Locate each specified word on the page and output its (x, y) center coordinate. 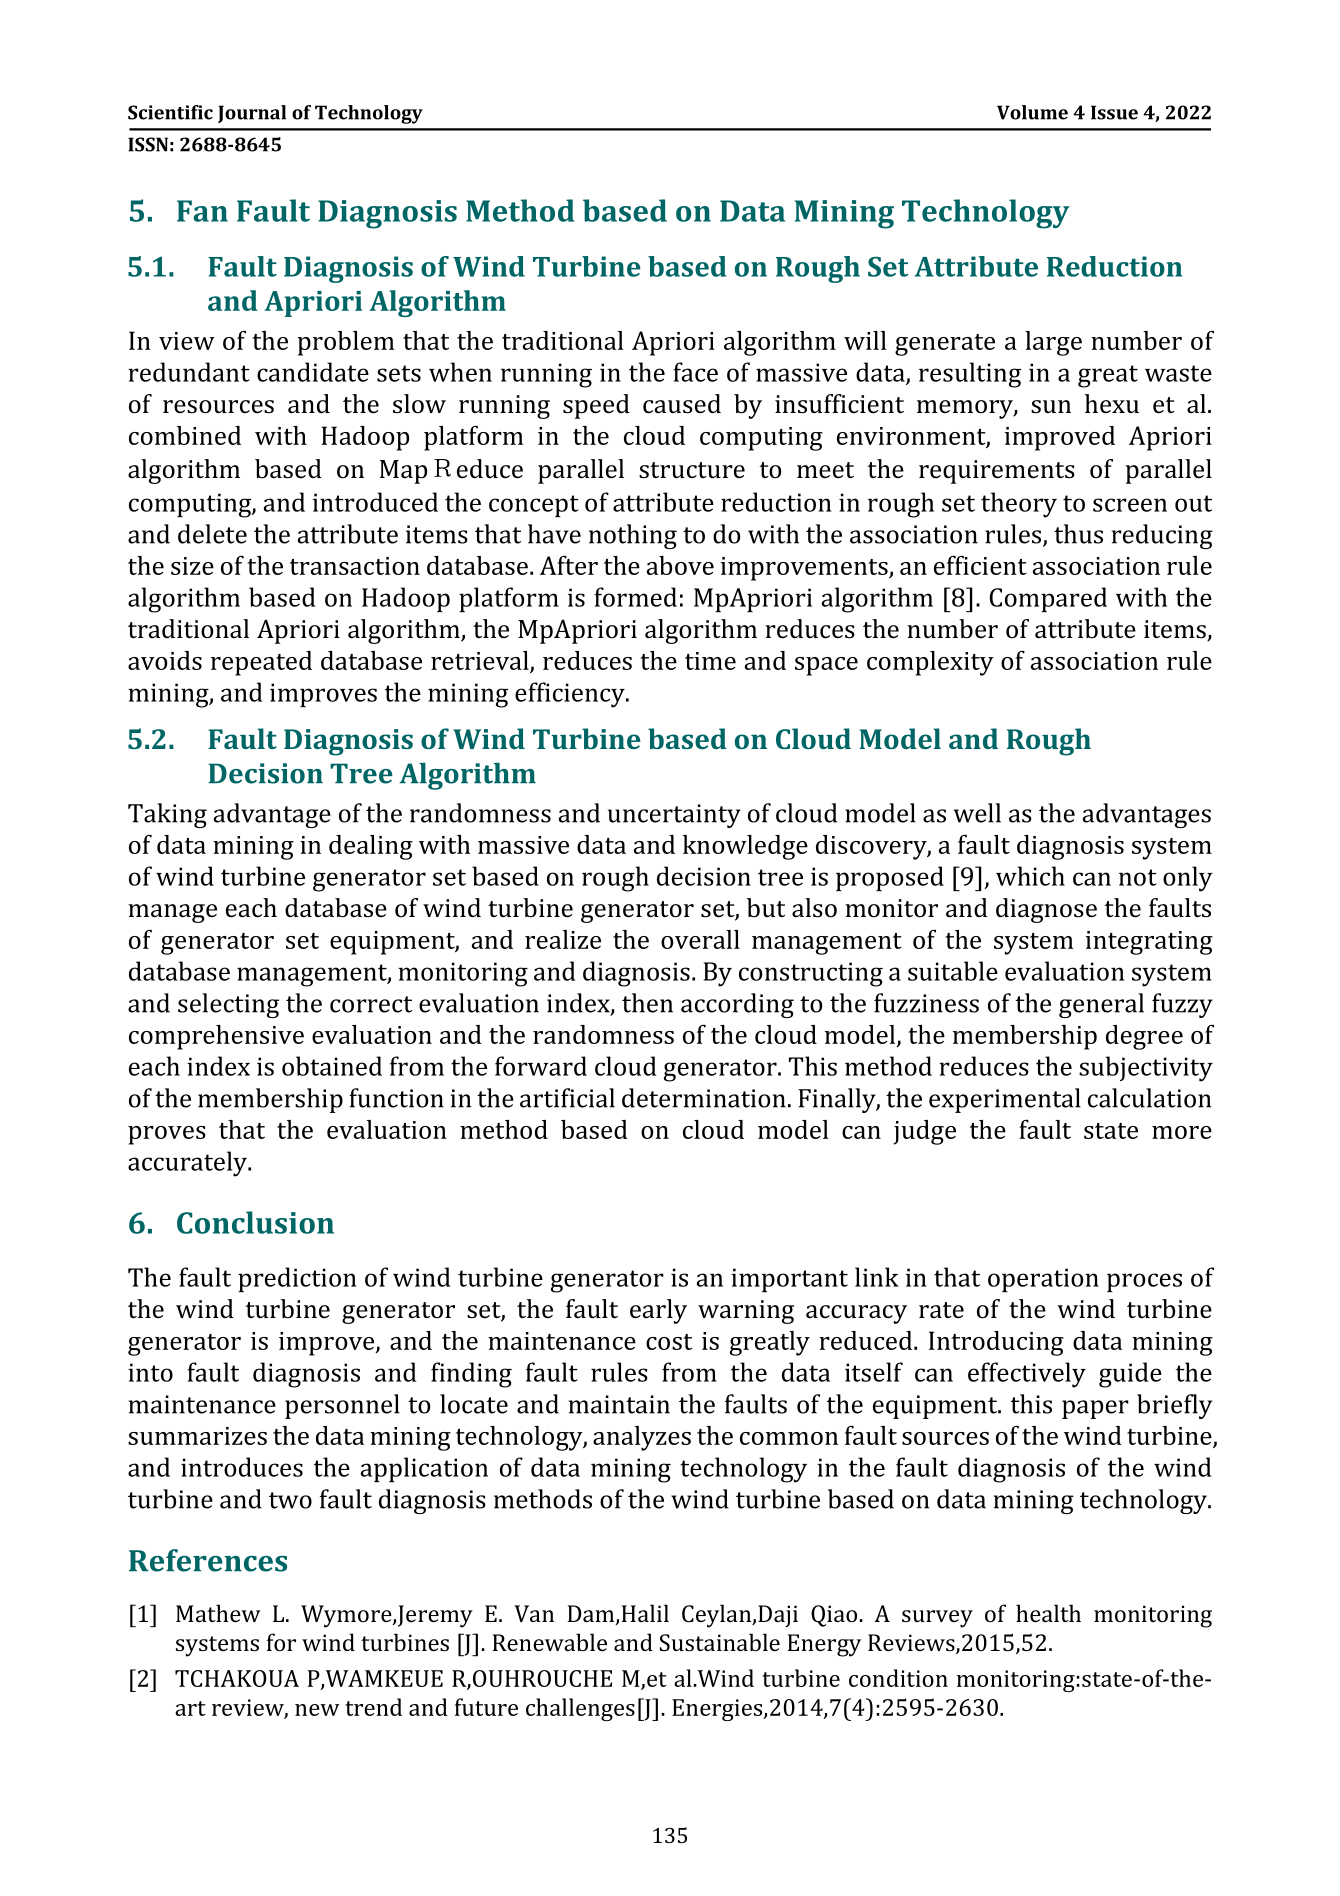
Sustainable (720, 1642)
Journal (252, 114)
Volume (1032, 112)
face (695, 372)
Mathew (218, 1613)
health (1048, 1613)
